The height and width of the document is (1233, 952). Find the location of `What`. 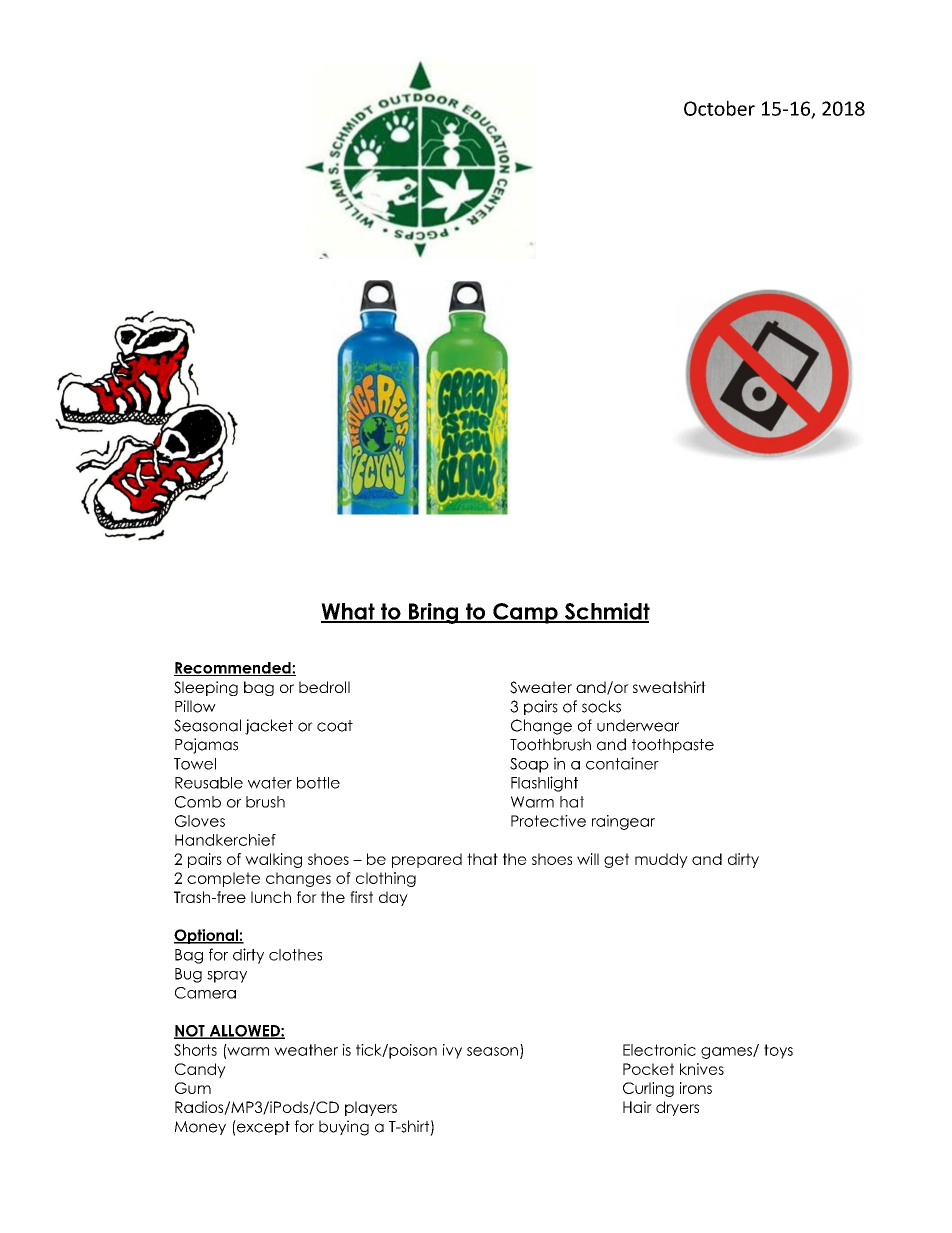

What is located at coordinates (349, 612).
